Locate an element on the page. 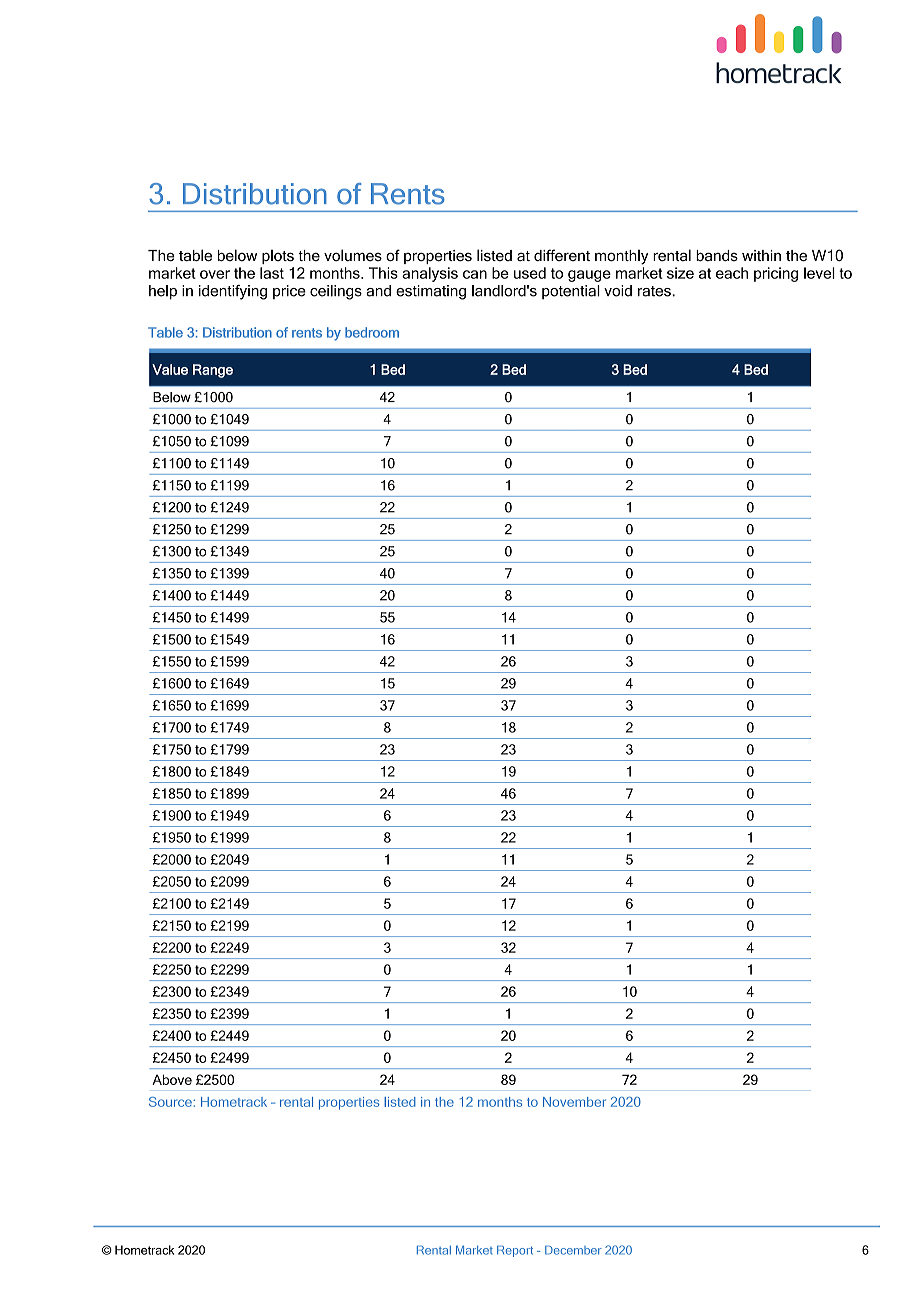 Image resolution: width=924 pixels, height=1308 pixels. rates is located at coordinates (655, 291).
